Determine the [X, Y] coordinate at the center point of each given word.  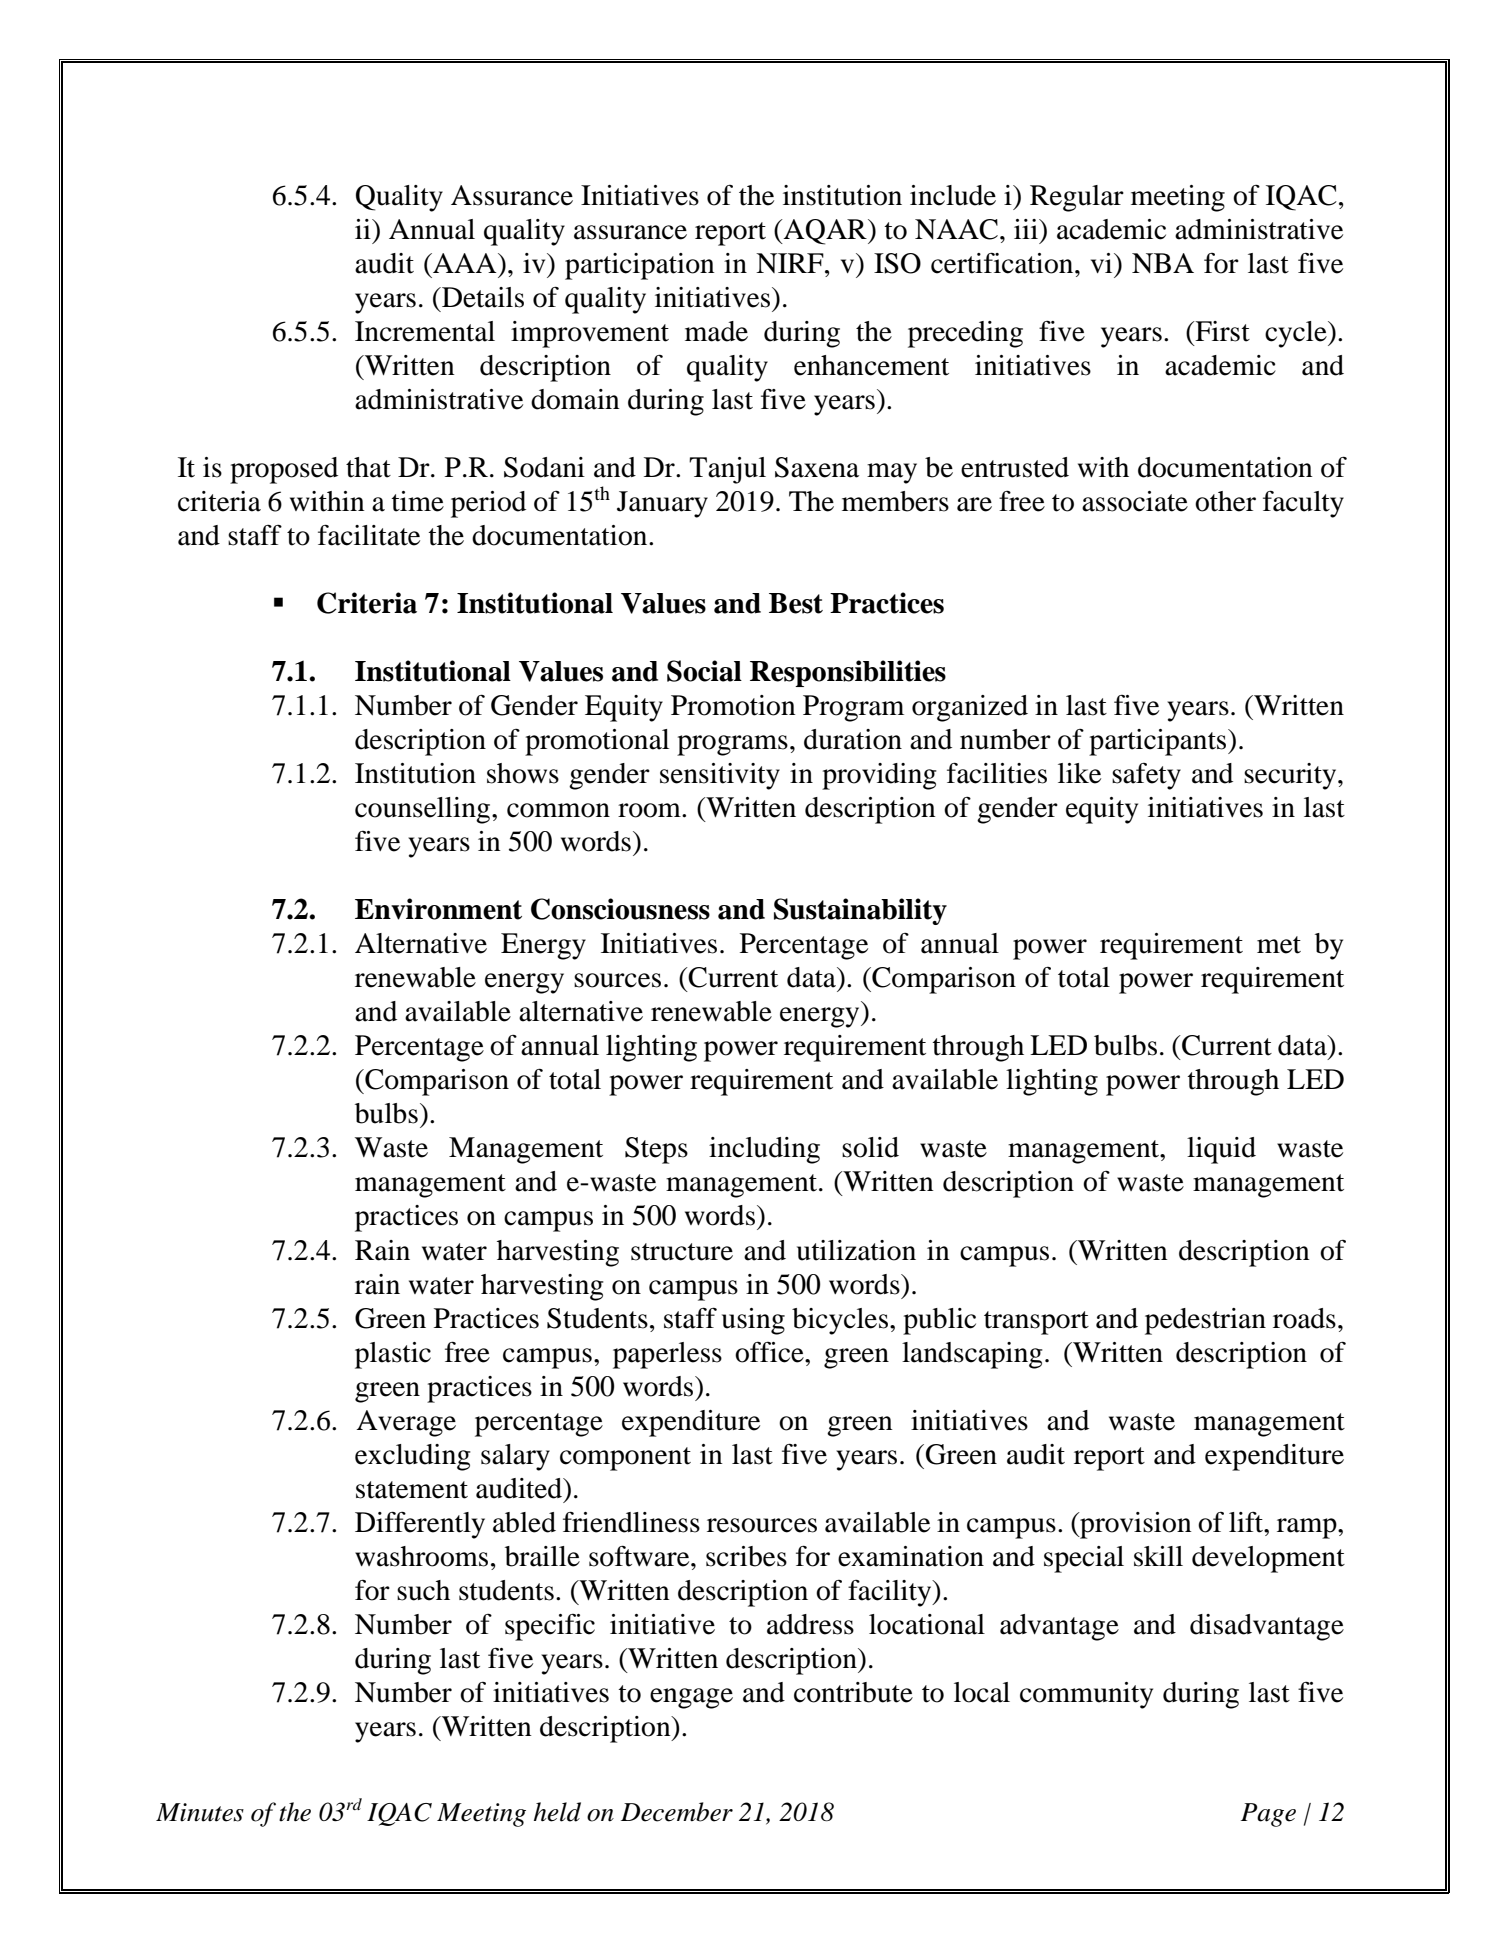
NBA [1163, 263]
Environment [438, 909]
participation [640, 266]
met [1279, 945]
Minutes [200, 1812]
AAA [465, 263]
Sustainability [860, 911]
